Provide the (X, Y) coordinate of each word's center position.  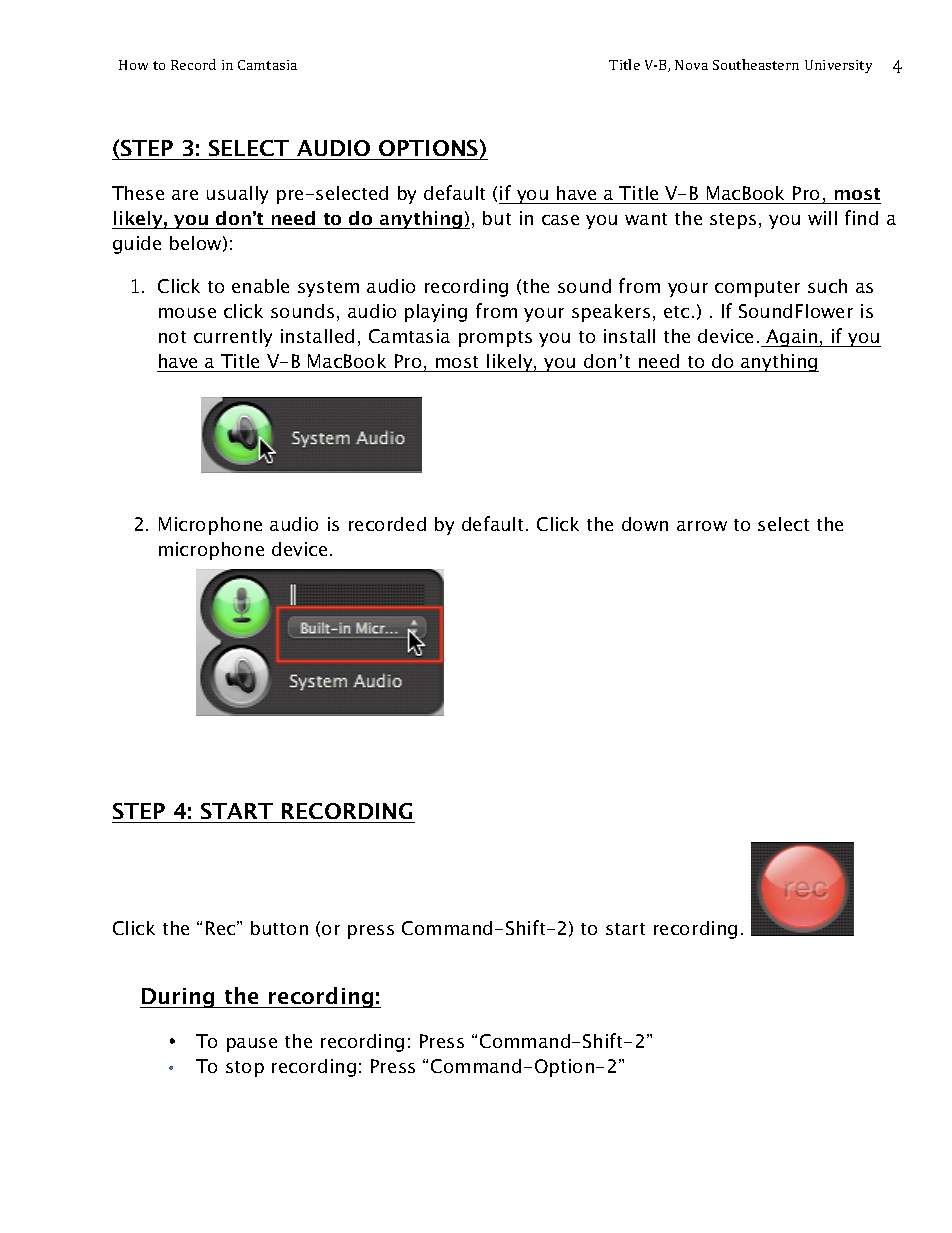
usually (237, 195)
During (179, 998)
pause (252, 1045)
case (560, 220)
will (822, 218)
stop (245, 1069)
